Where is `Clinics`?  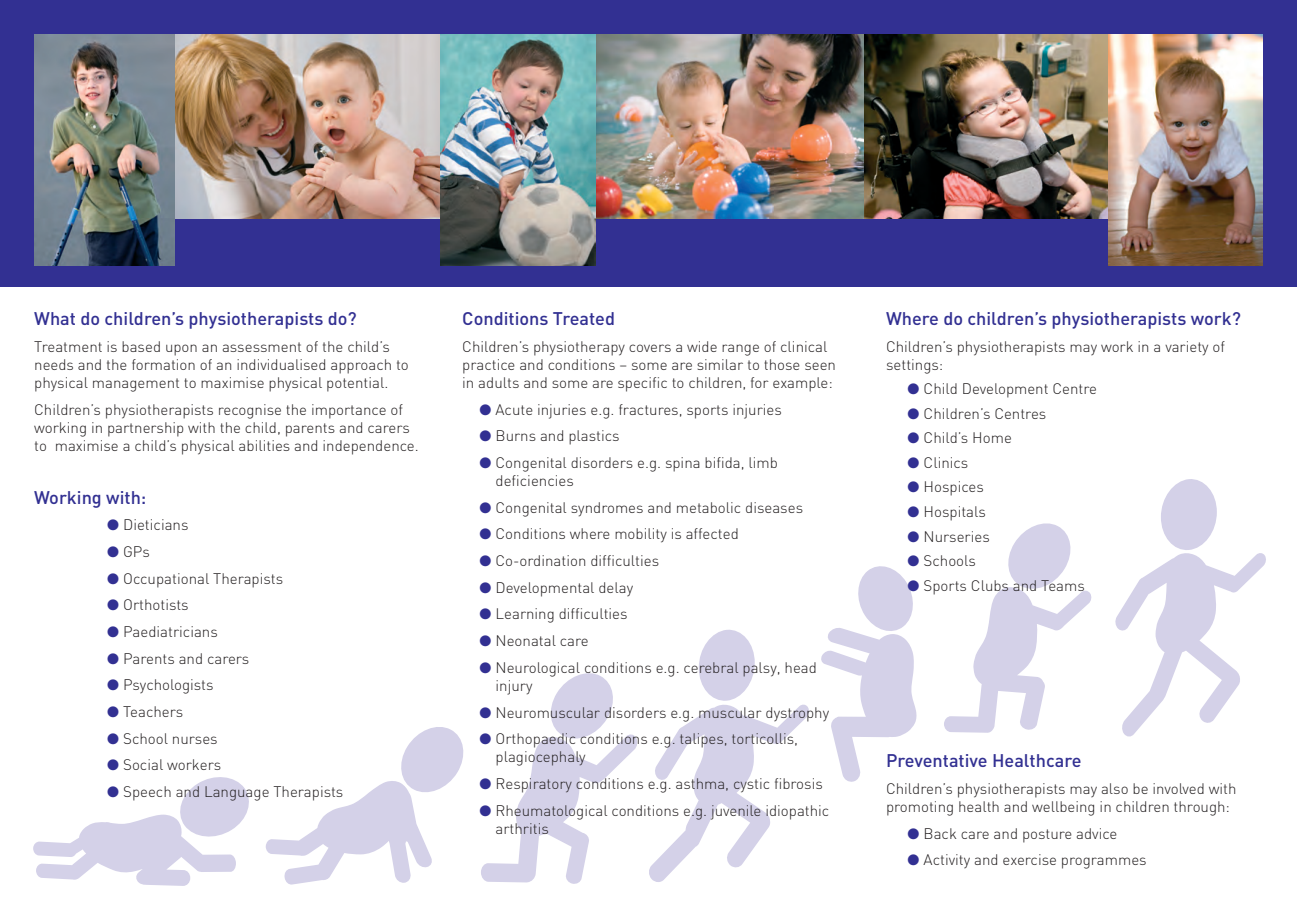
Clinics is located at coordinates (946, 462).
